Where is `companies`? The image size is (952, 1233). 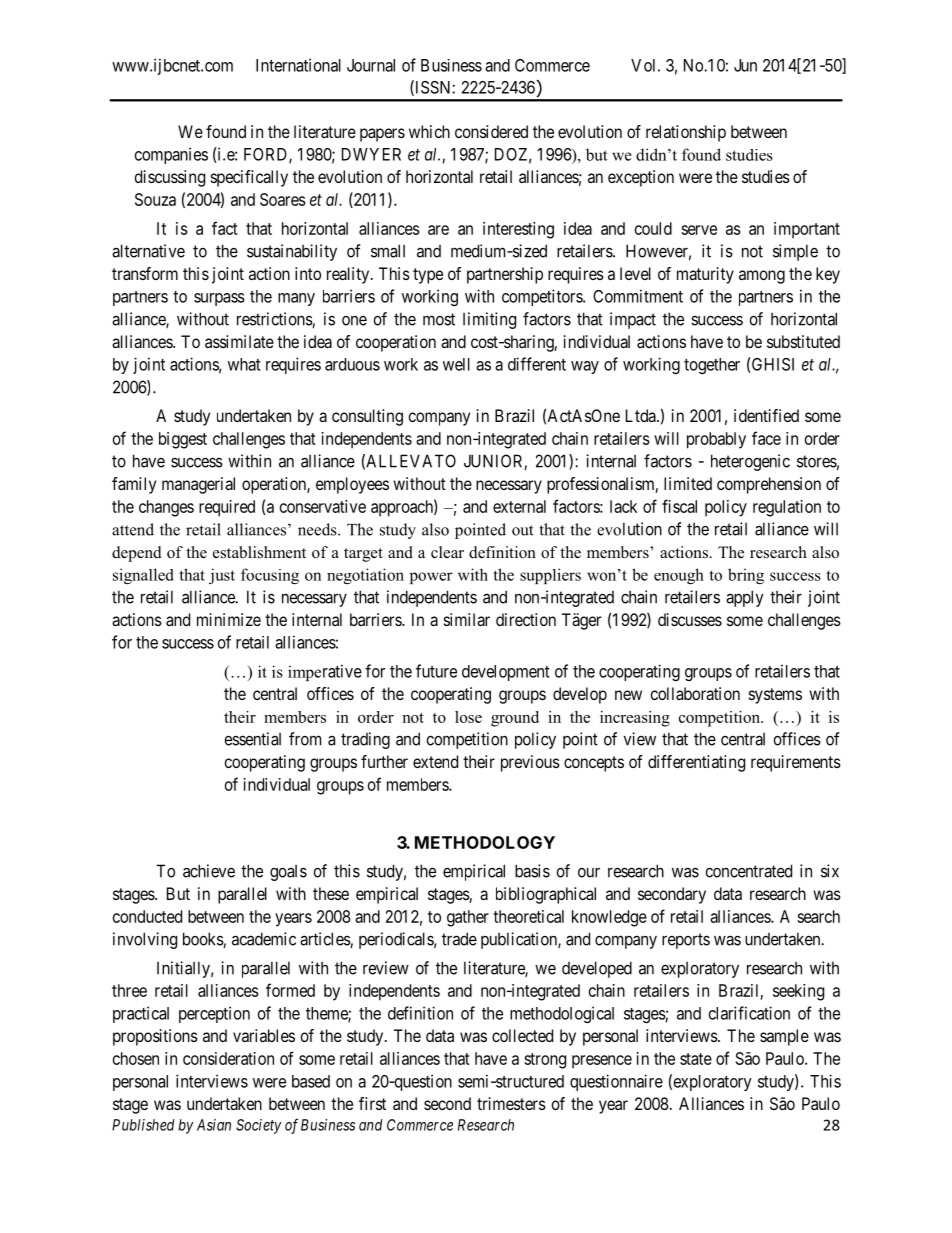 companies is located at coordinates (171, 155).
